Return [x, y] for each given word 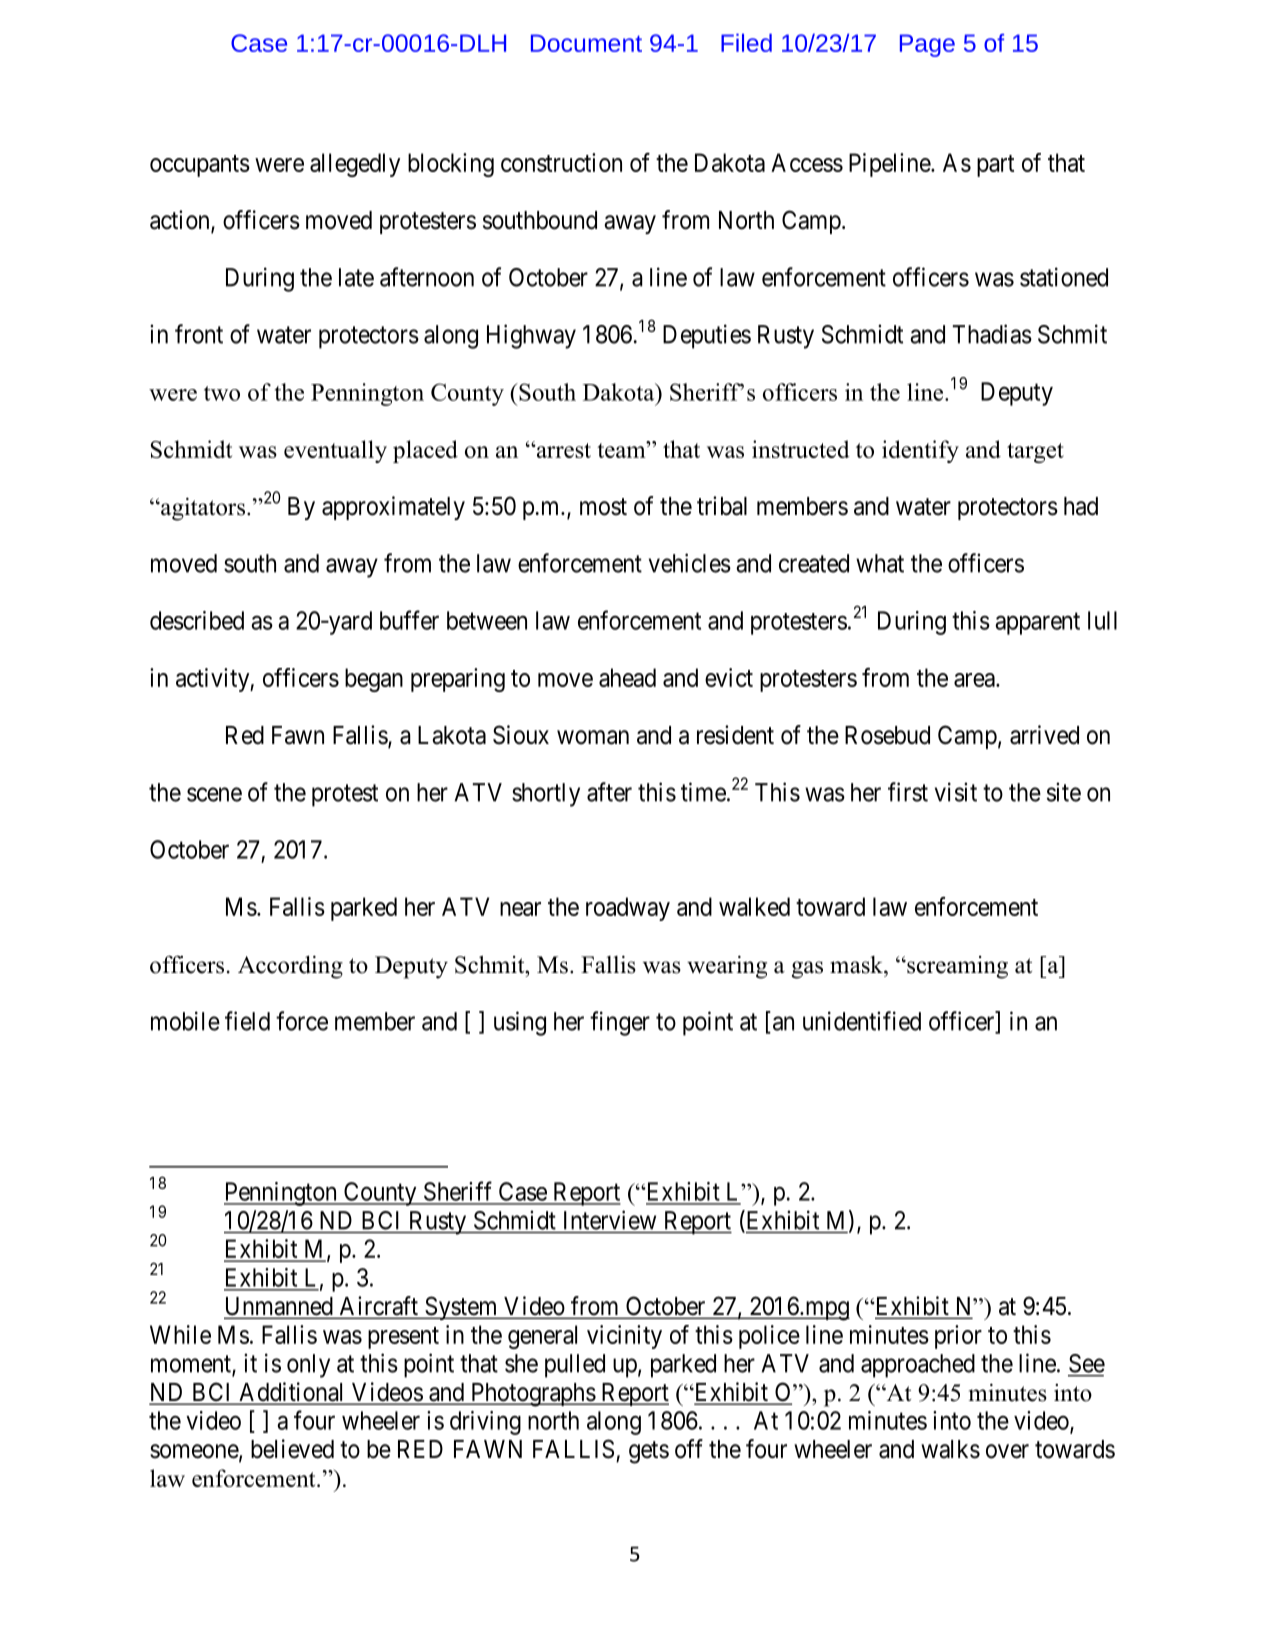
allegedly [355, 165]
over [1007, 1451]
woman [593, 737]
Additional [292, 1393]
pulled [575, 1366]
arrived [1044, 735]
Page [927, 45]
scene [214, 794]
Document [586, 43]
